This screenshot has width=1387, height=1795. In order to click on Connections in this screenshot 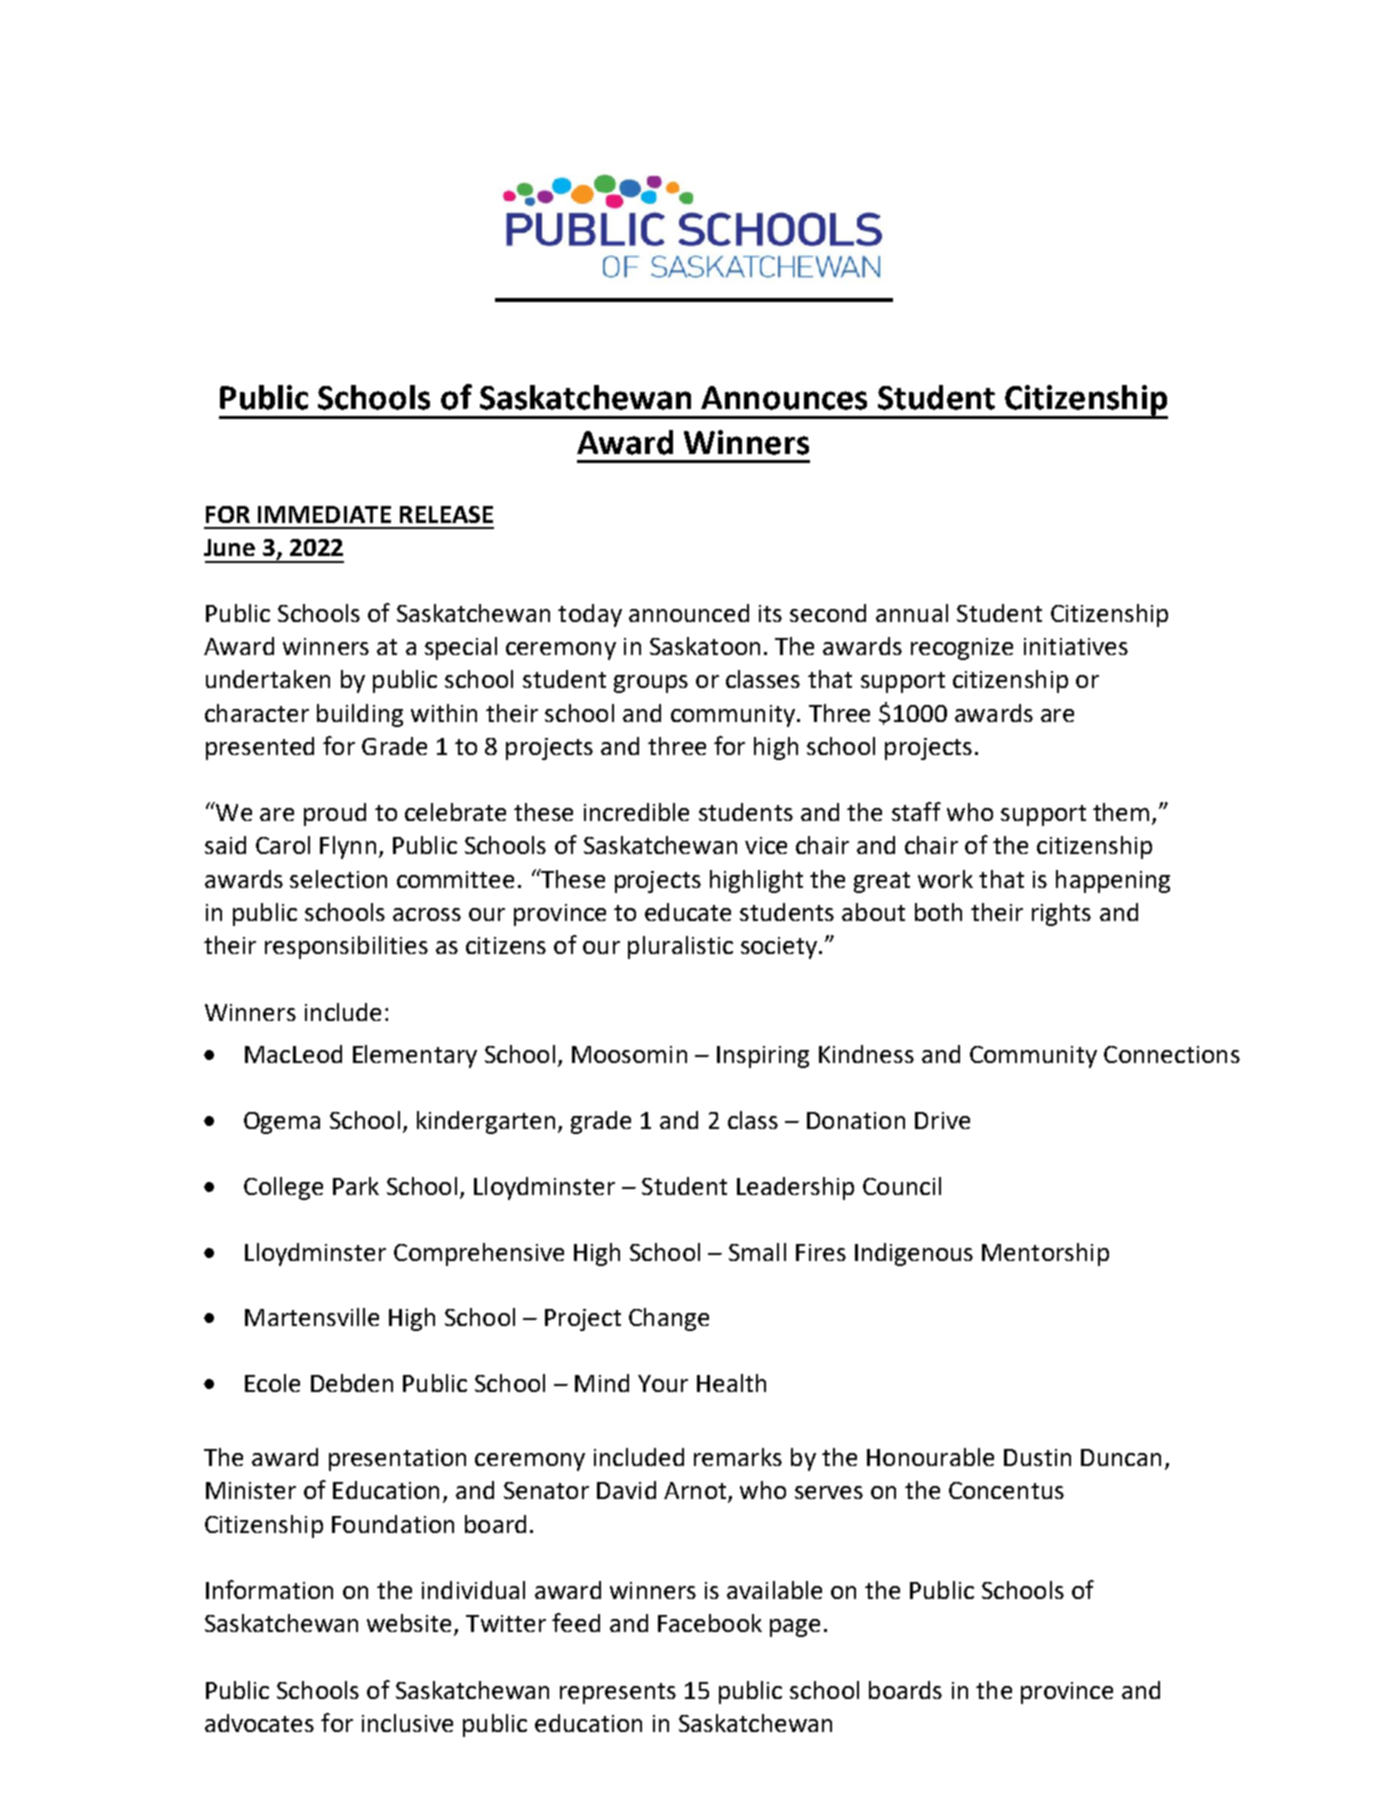, I will do `click(1172, 1054)`.
